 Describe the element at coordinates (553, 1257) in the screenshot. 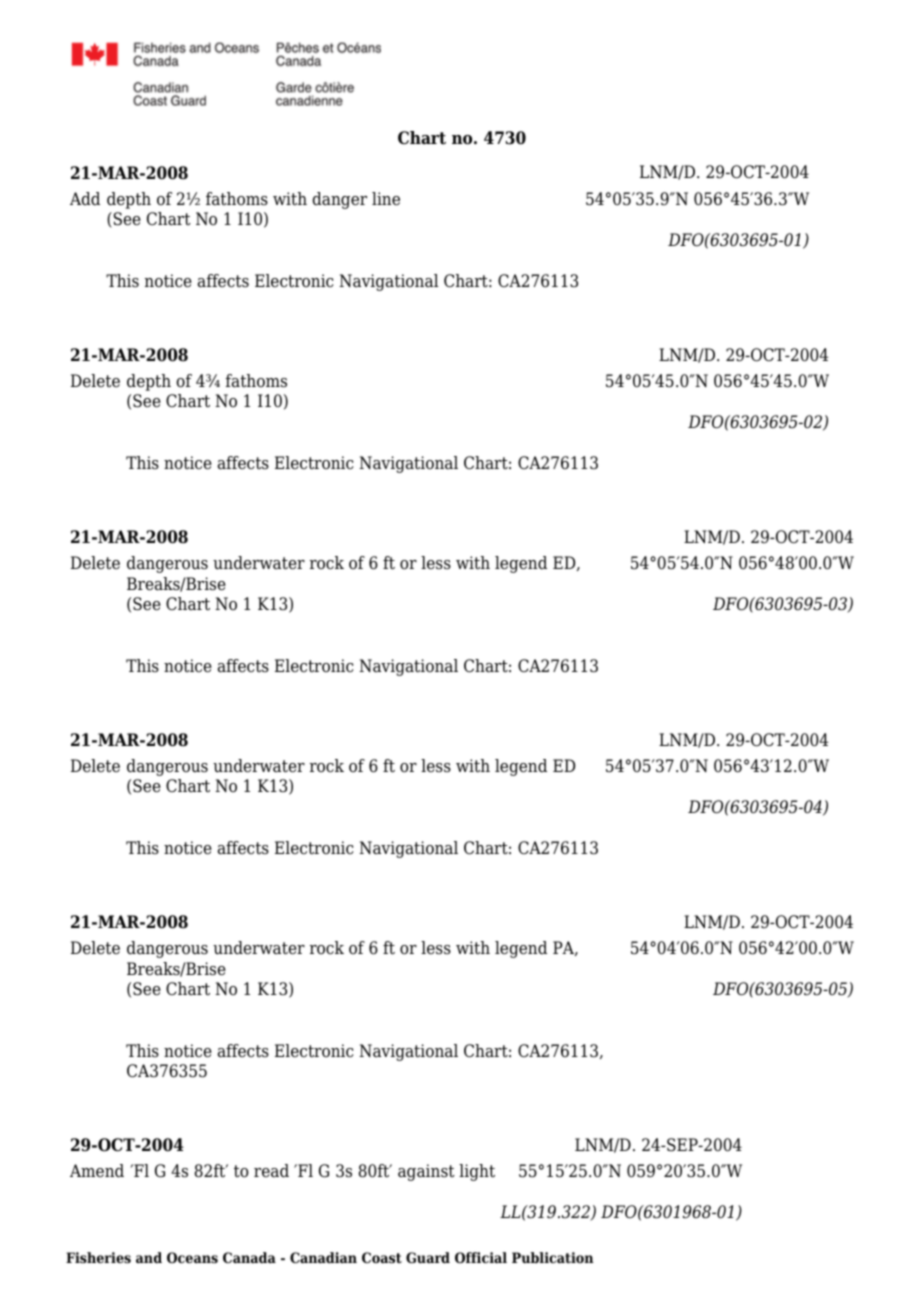

I see `Publication` at that location.
